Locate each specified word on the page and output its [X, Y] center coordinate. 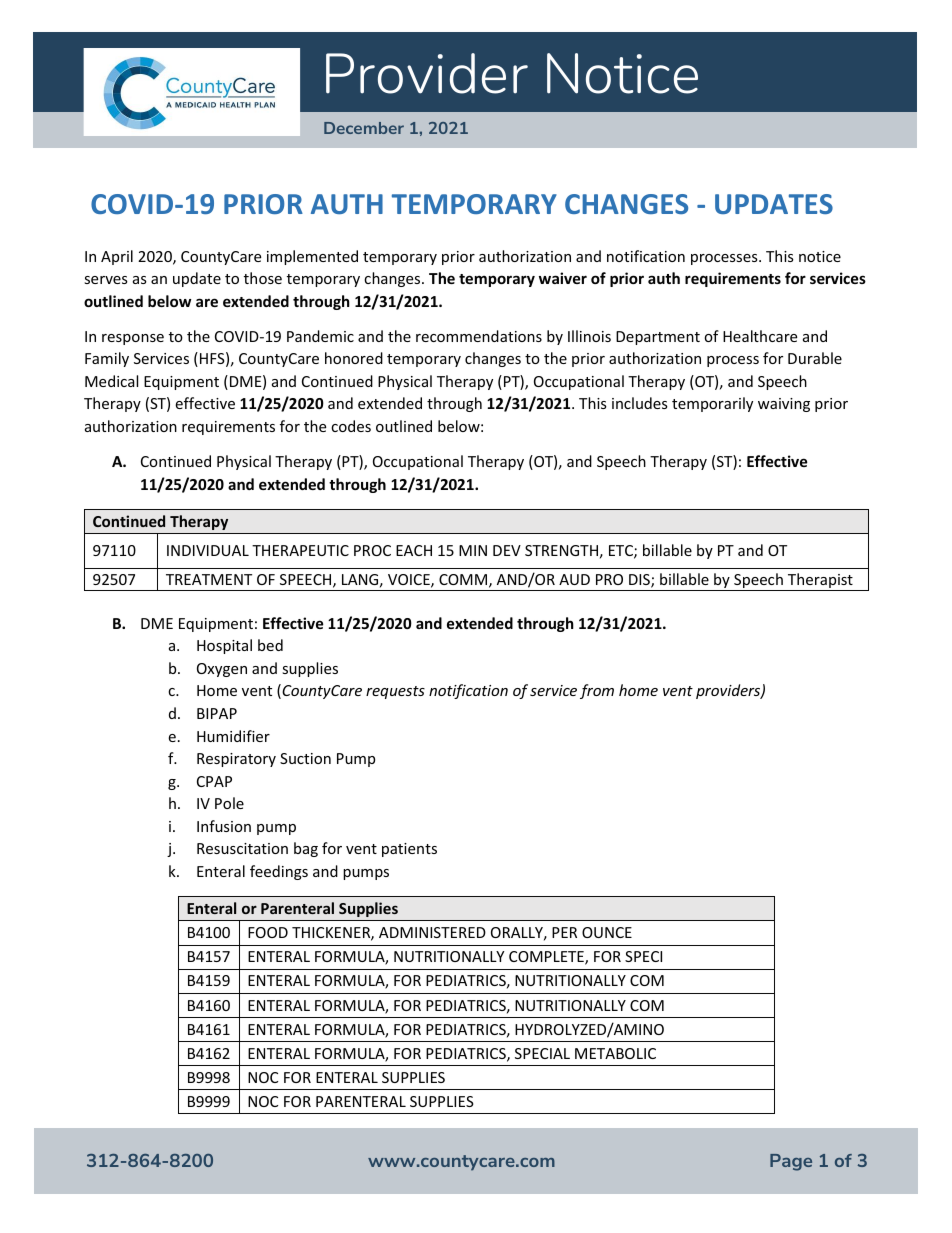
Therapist [820, 582]
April [117, 257]
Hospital [224, 646]
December [364, 128]
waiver [563, 278]
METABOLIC [615, 1053]
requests [395, 692]
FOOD [268, 932]
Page [791, 1162]
